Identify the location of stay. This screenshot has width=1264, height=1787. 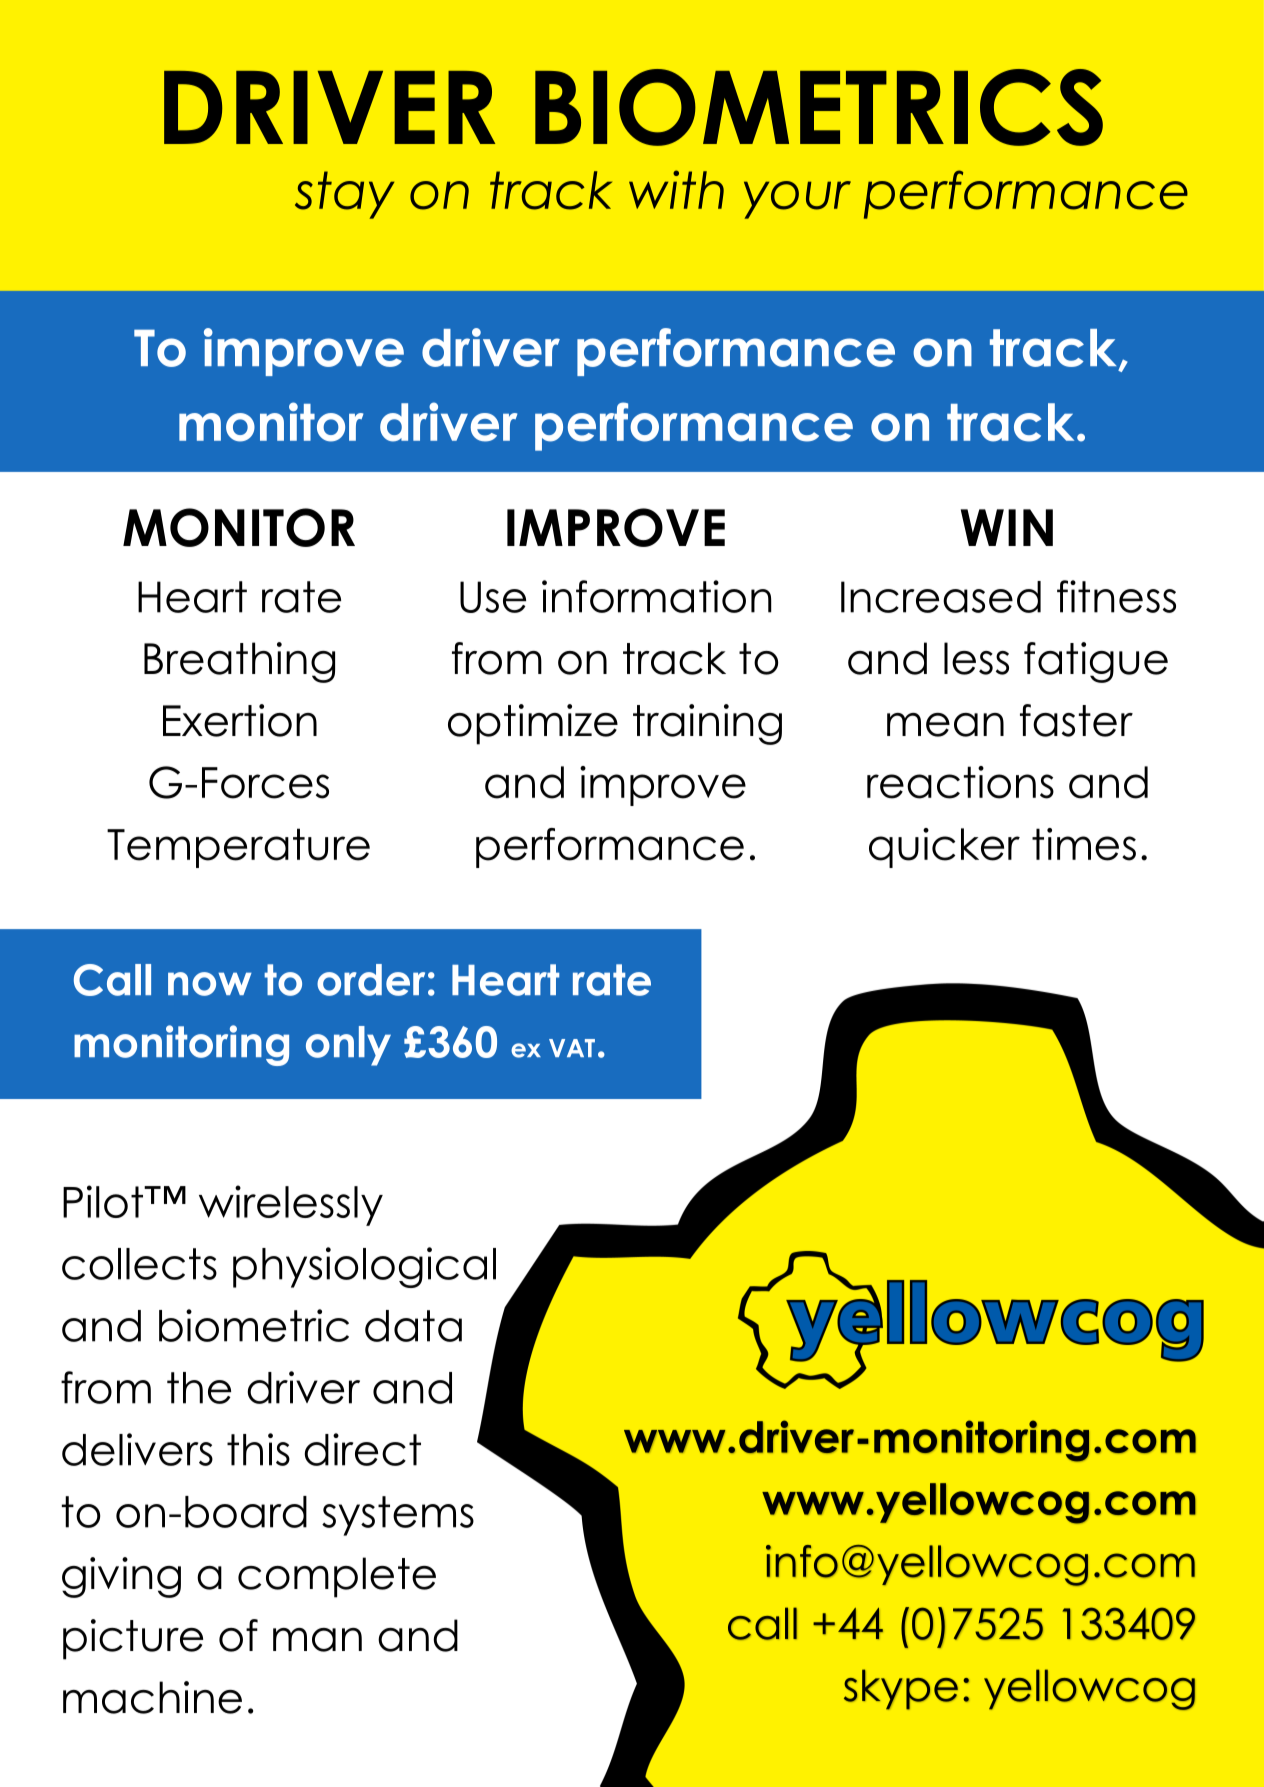
(344, 195).
